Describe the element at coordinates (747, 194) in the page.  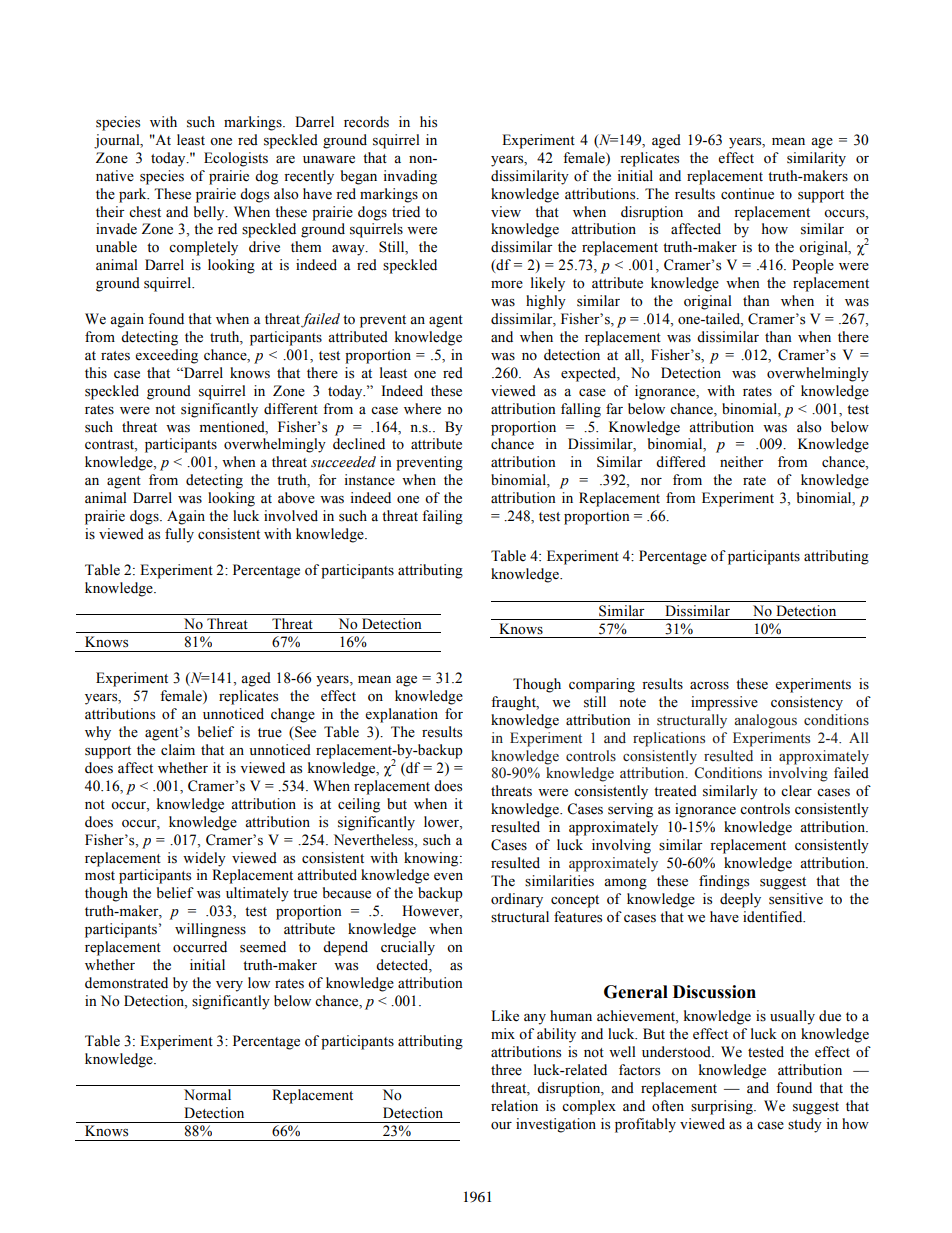
I see `continue` at that location.
